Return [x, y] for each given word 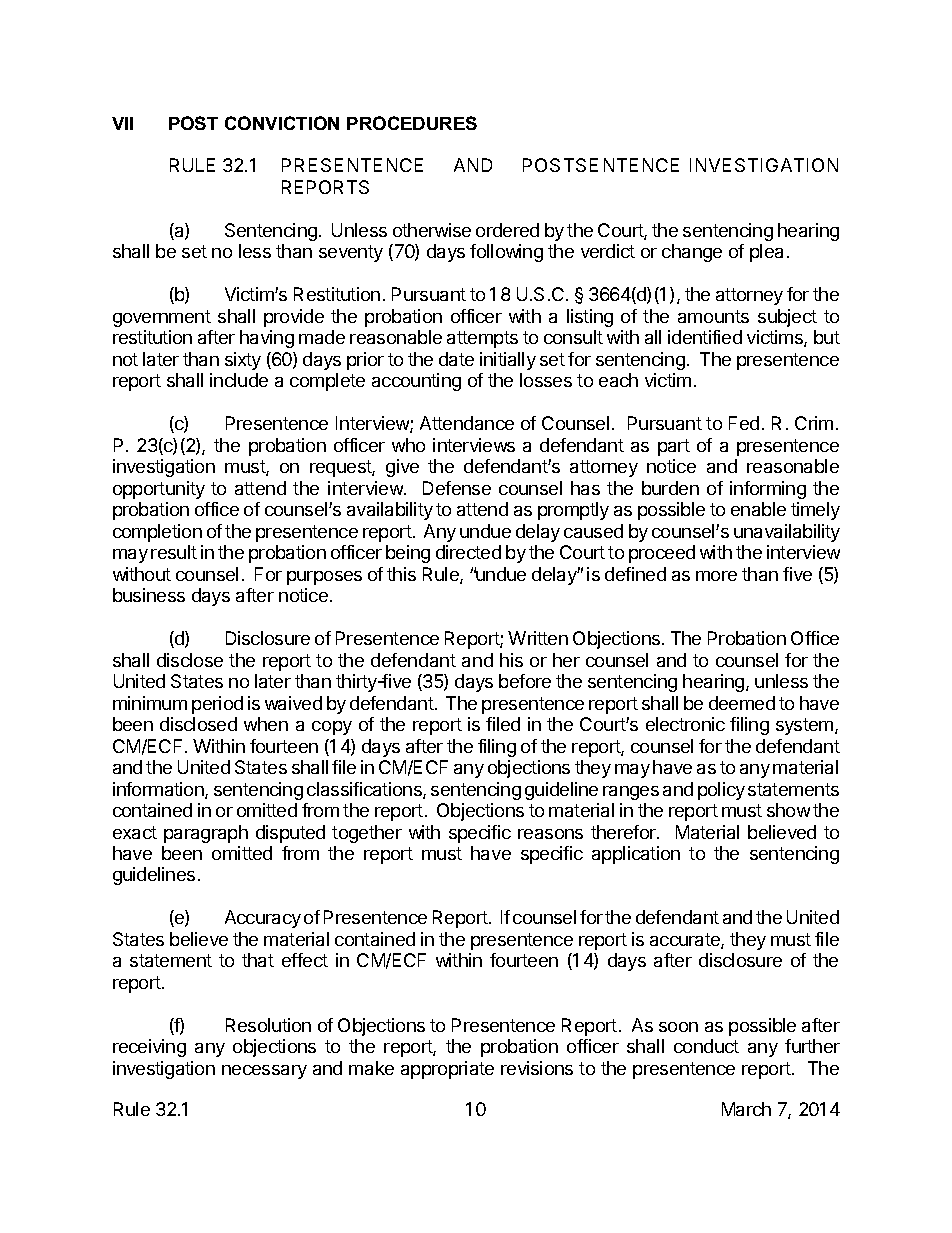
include [239, 380]
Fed [744, 423]
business [149, 595]
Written [538, 638]
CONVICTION [282, 123]
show [788, 810]
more [716, 576]
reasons [550, 834]
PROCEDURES [412, 123]
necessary [264, 1072]
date [456, 359]
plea [766, 253]
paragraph [206, 834]
